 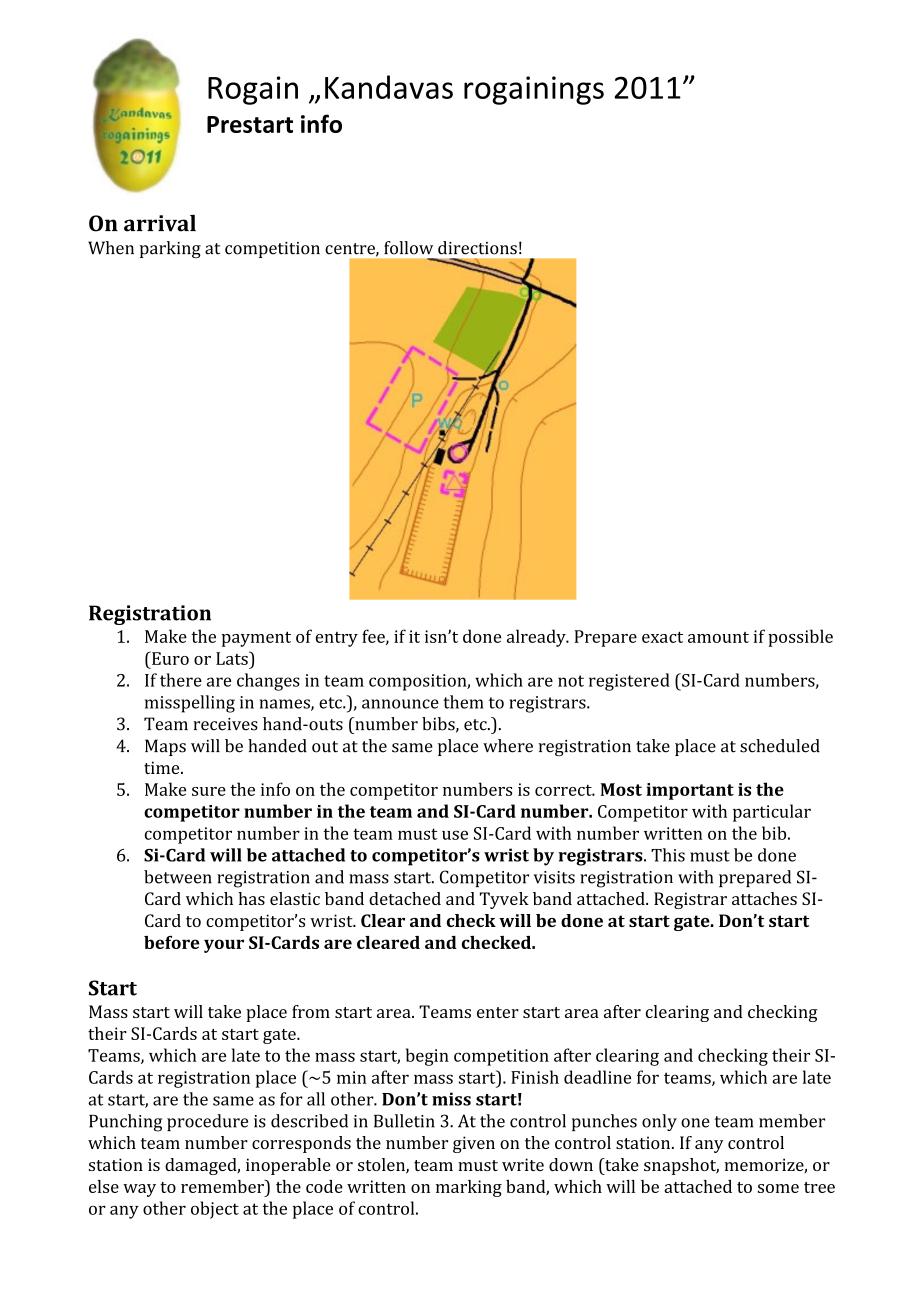 What do you see at coordinates (455, 835) in the page?
I see `use` at bounding box center [455, 835].
